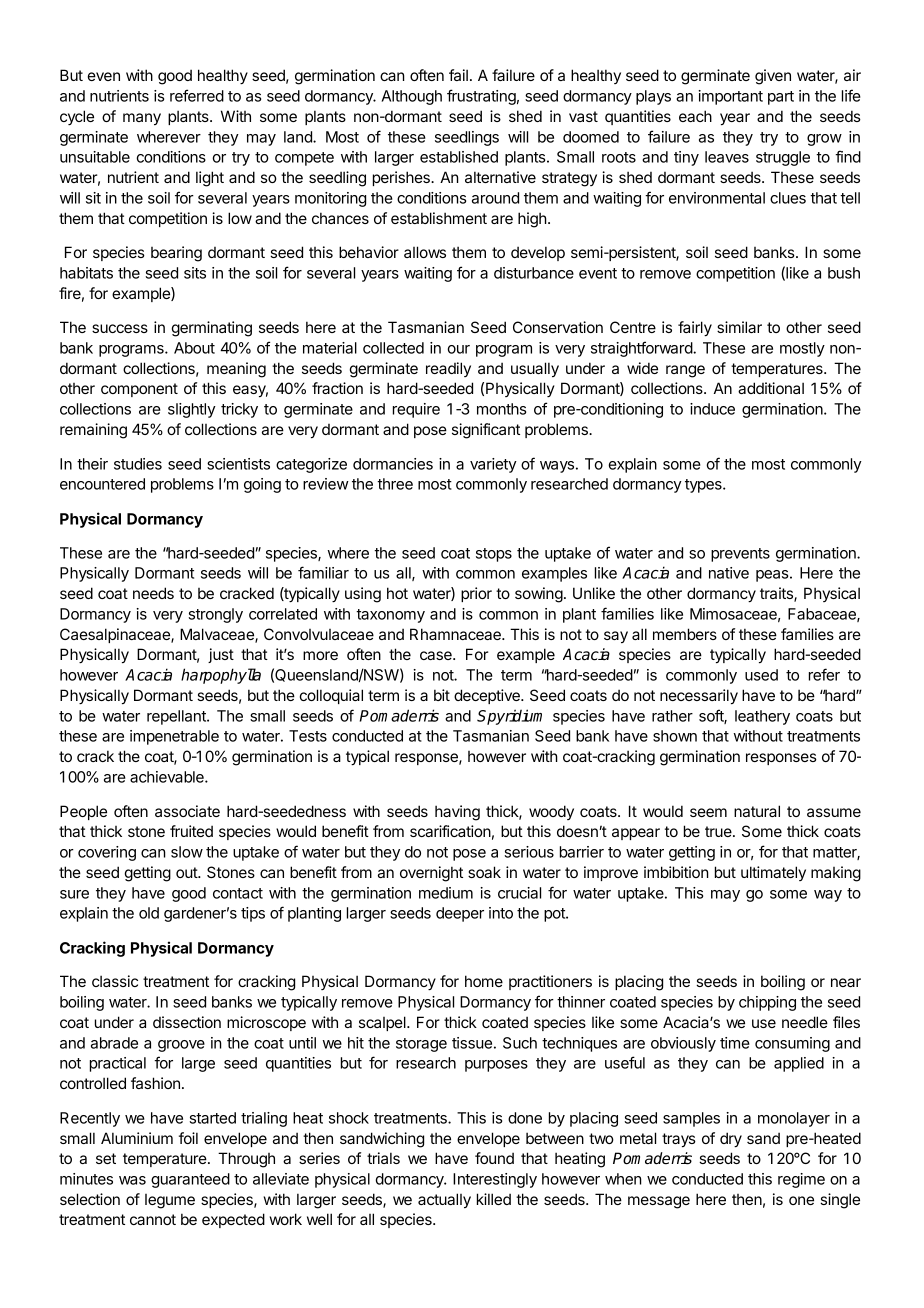 Image resolution: width=924 pixels, height=1308 pixels. I want to click on many, so click(142, 119).
